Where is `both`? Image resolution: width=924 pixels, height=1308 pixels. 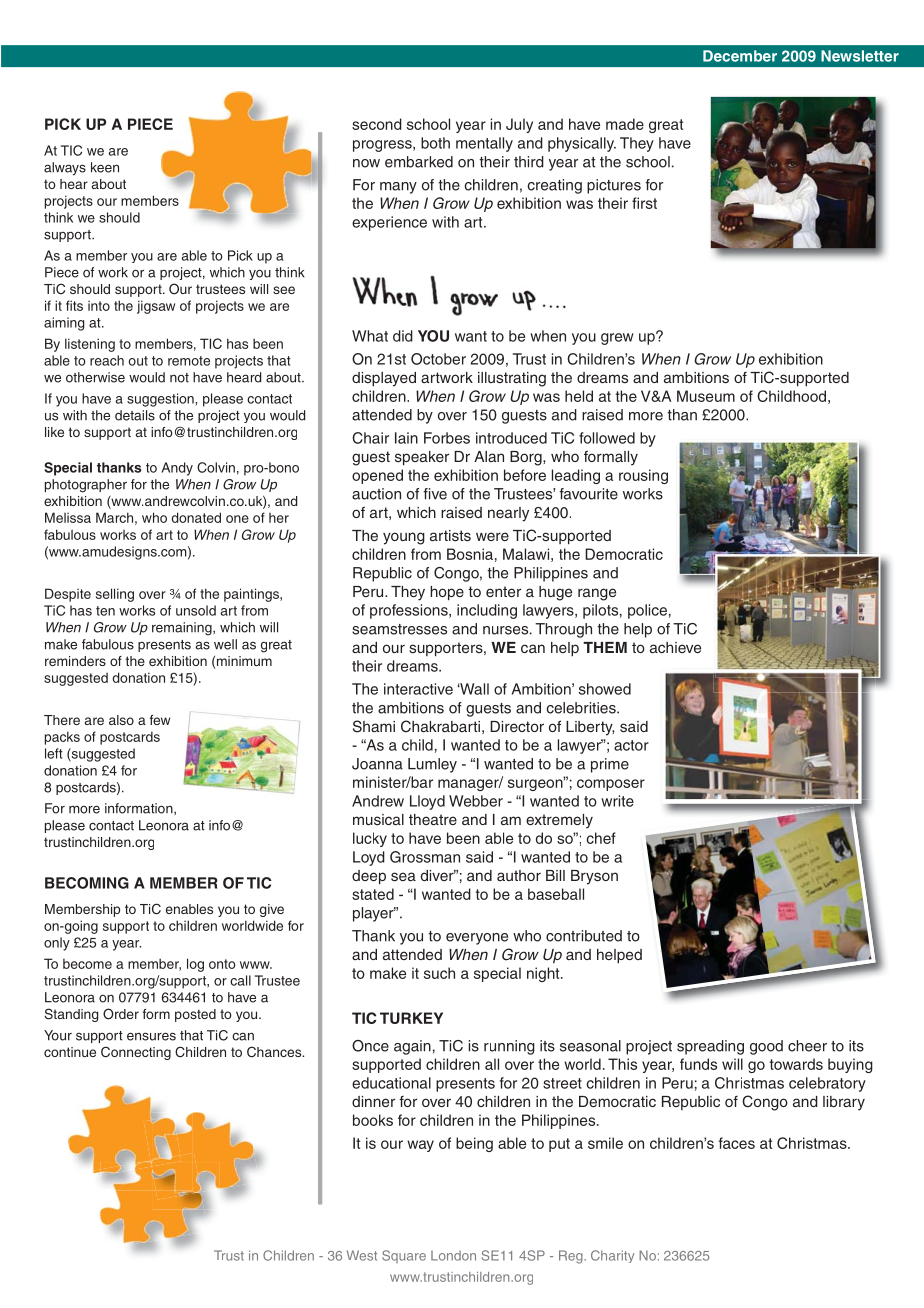
both is located at coordinates (435, 143).
